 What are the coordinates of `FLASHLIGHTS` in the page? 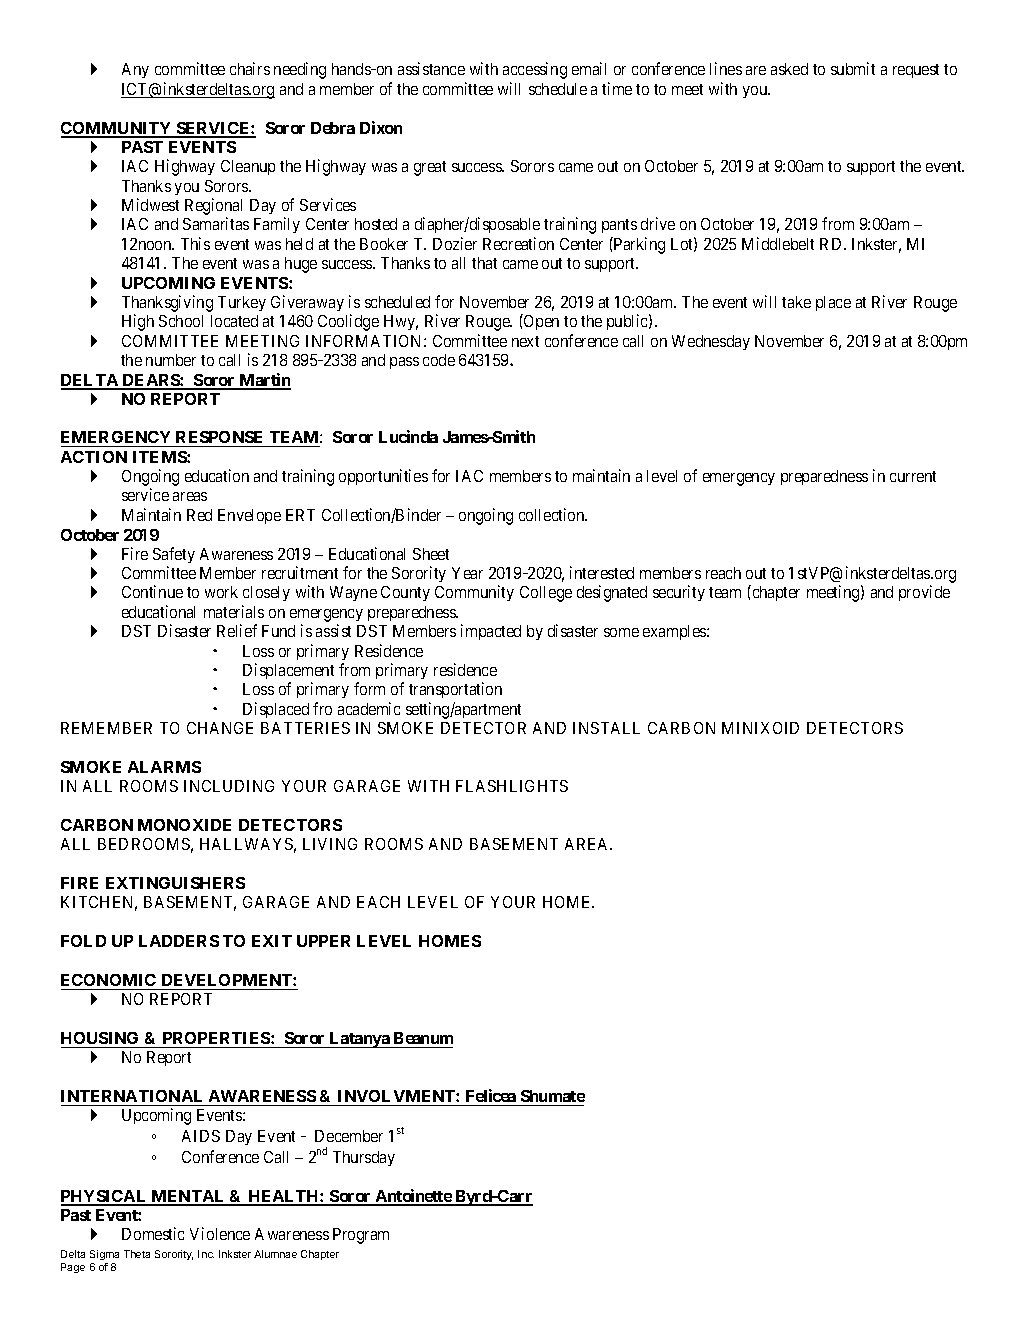 It's located at (512, 786).
